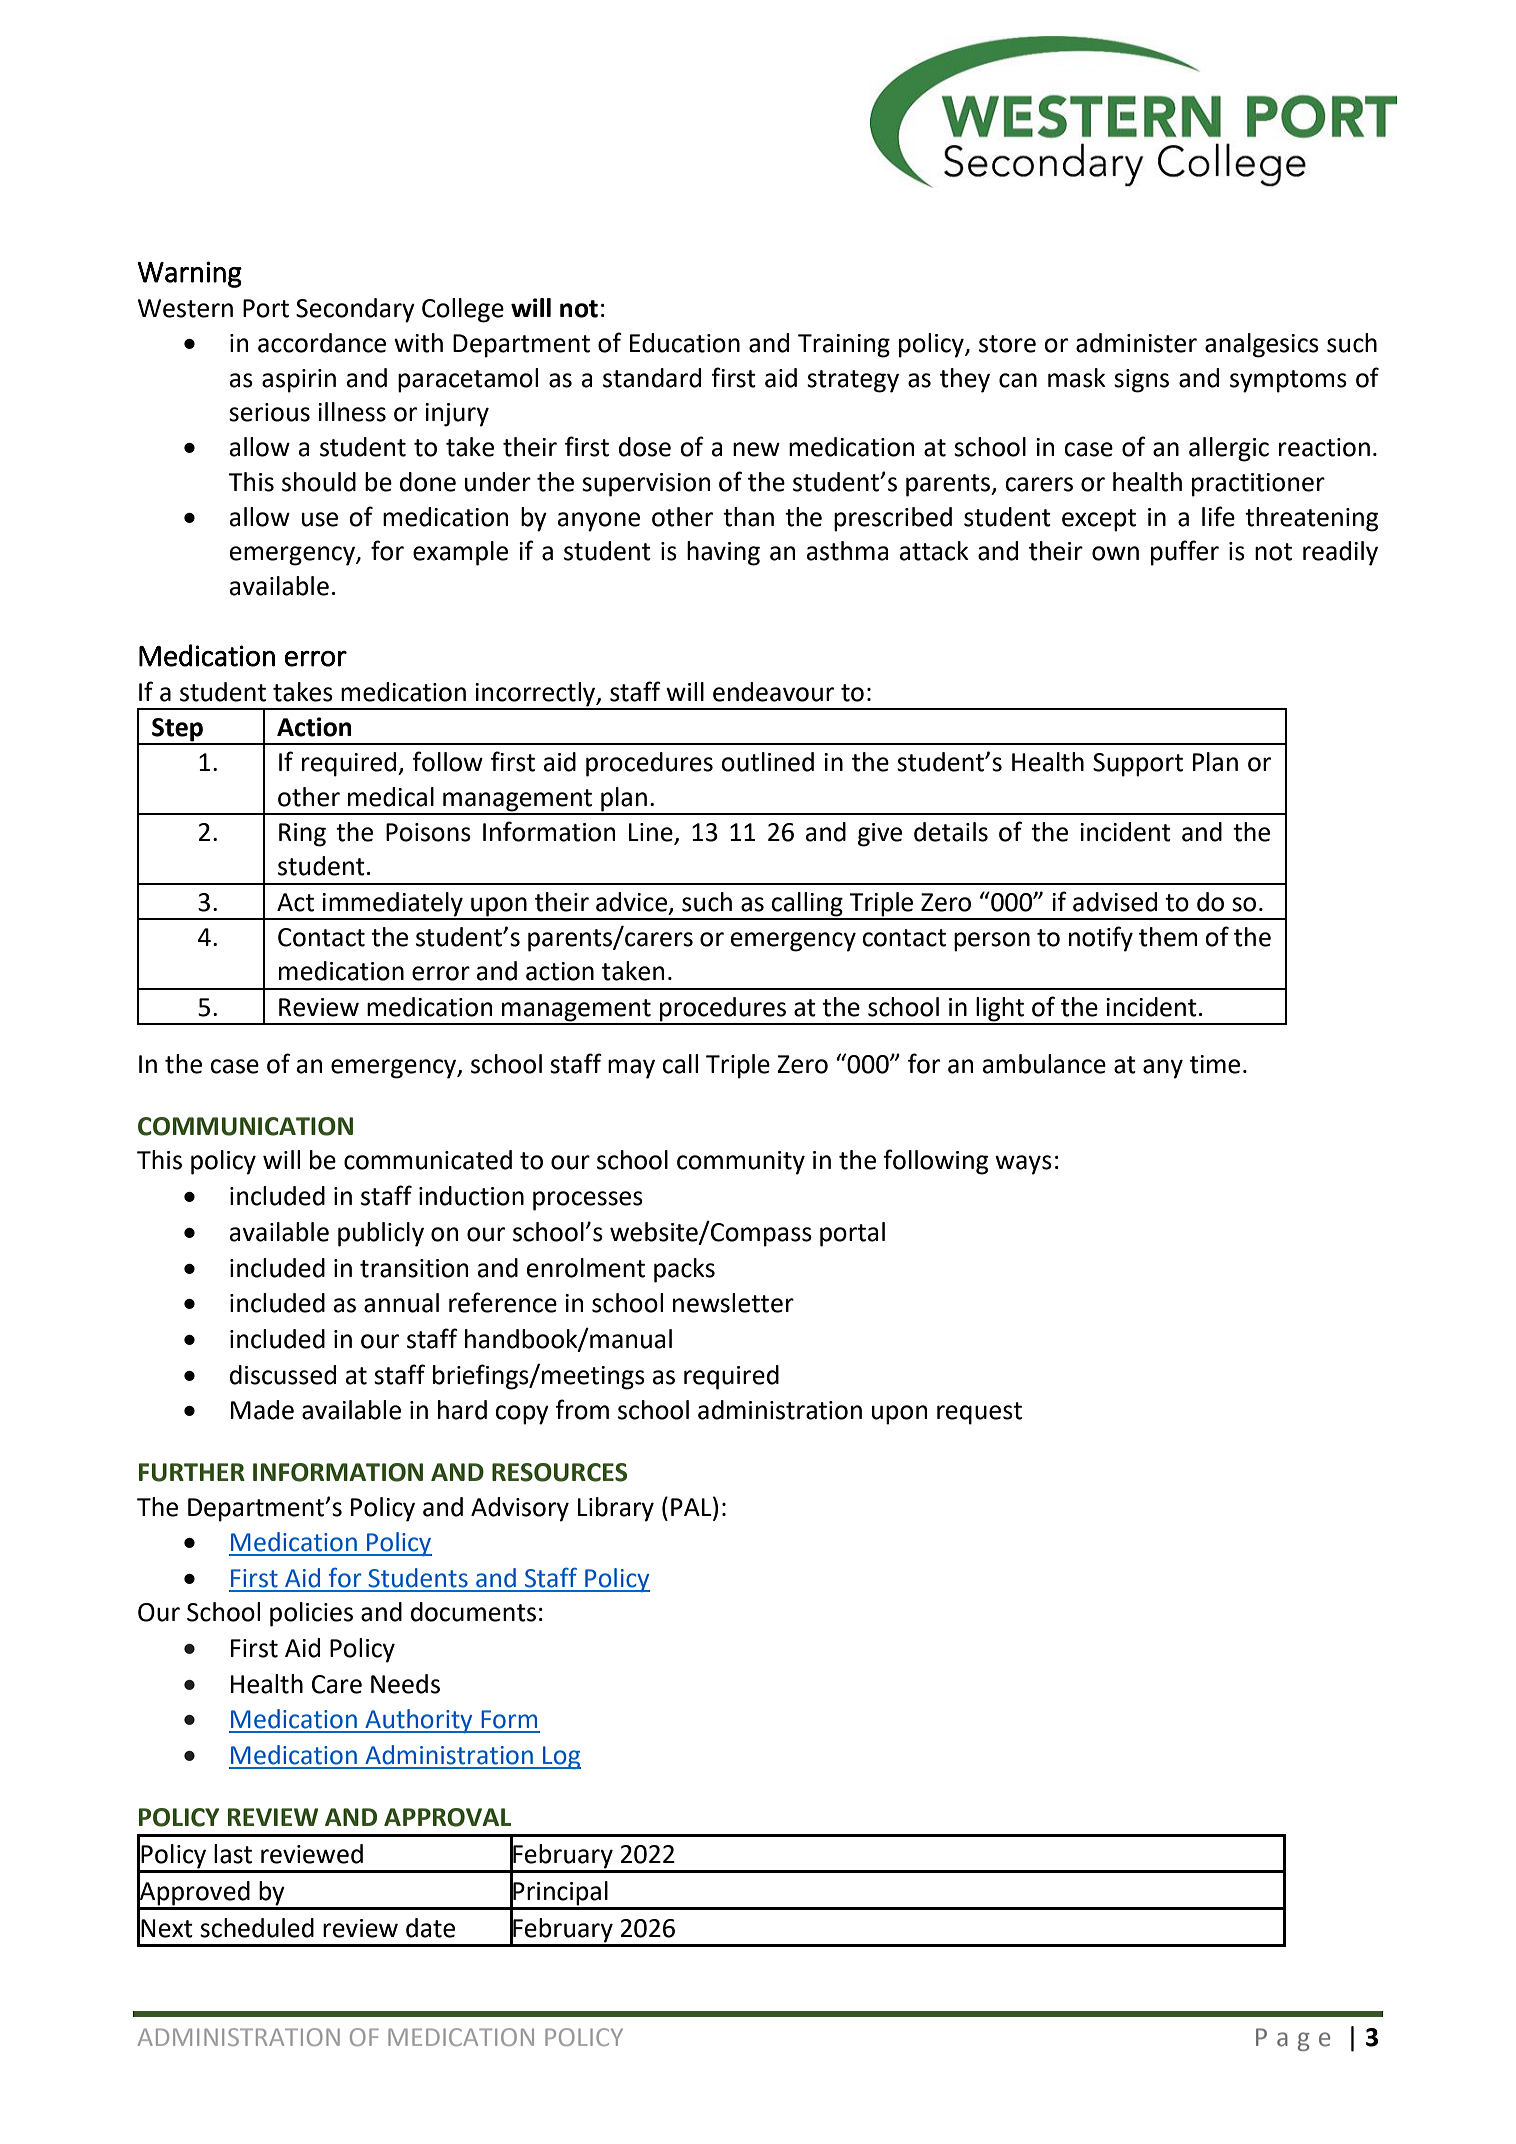  I want to click on time, so click(1215, 1064).
